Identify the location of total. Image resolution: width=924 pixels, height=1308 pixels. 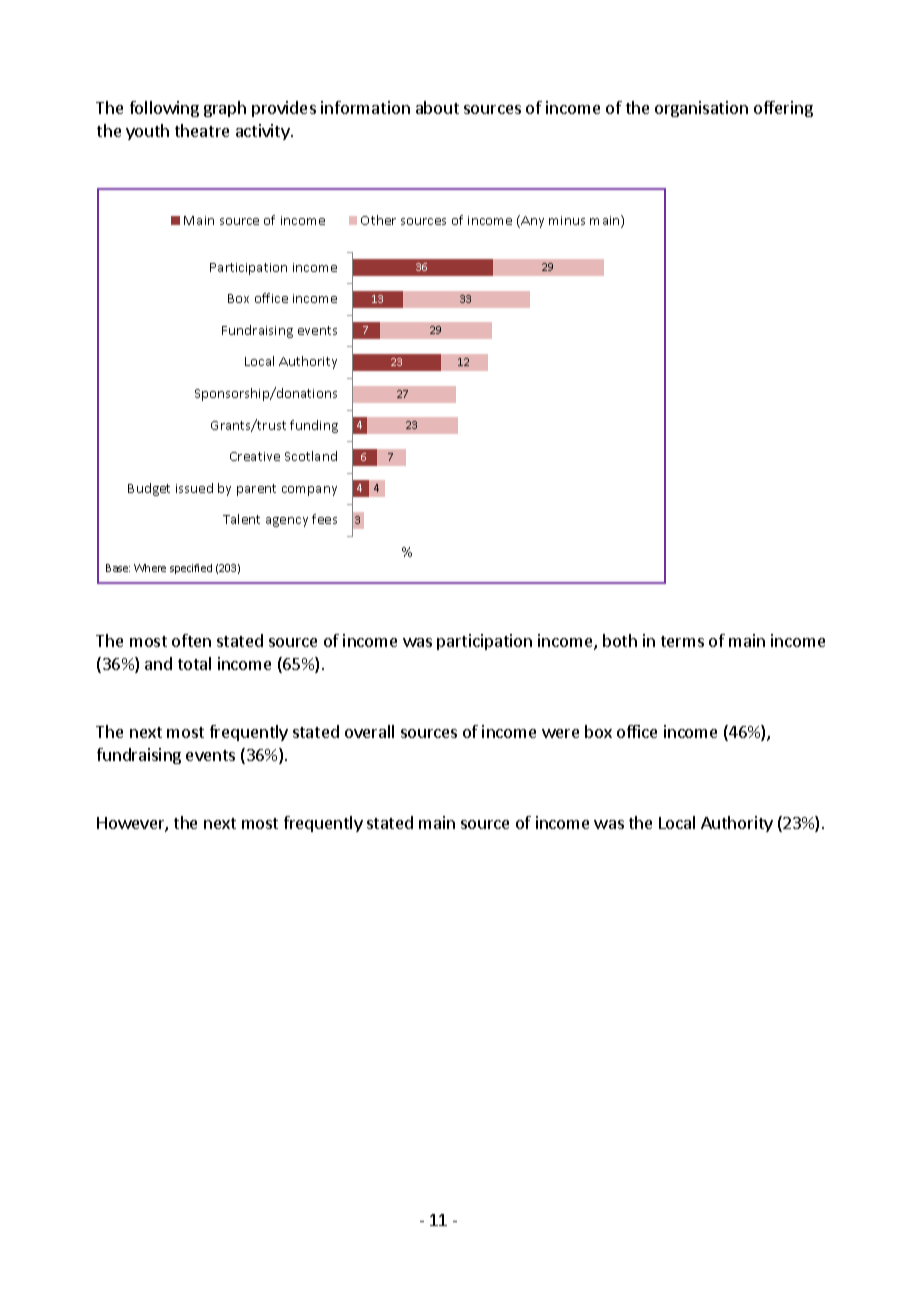
(194, 663).
